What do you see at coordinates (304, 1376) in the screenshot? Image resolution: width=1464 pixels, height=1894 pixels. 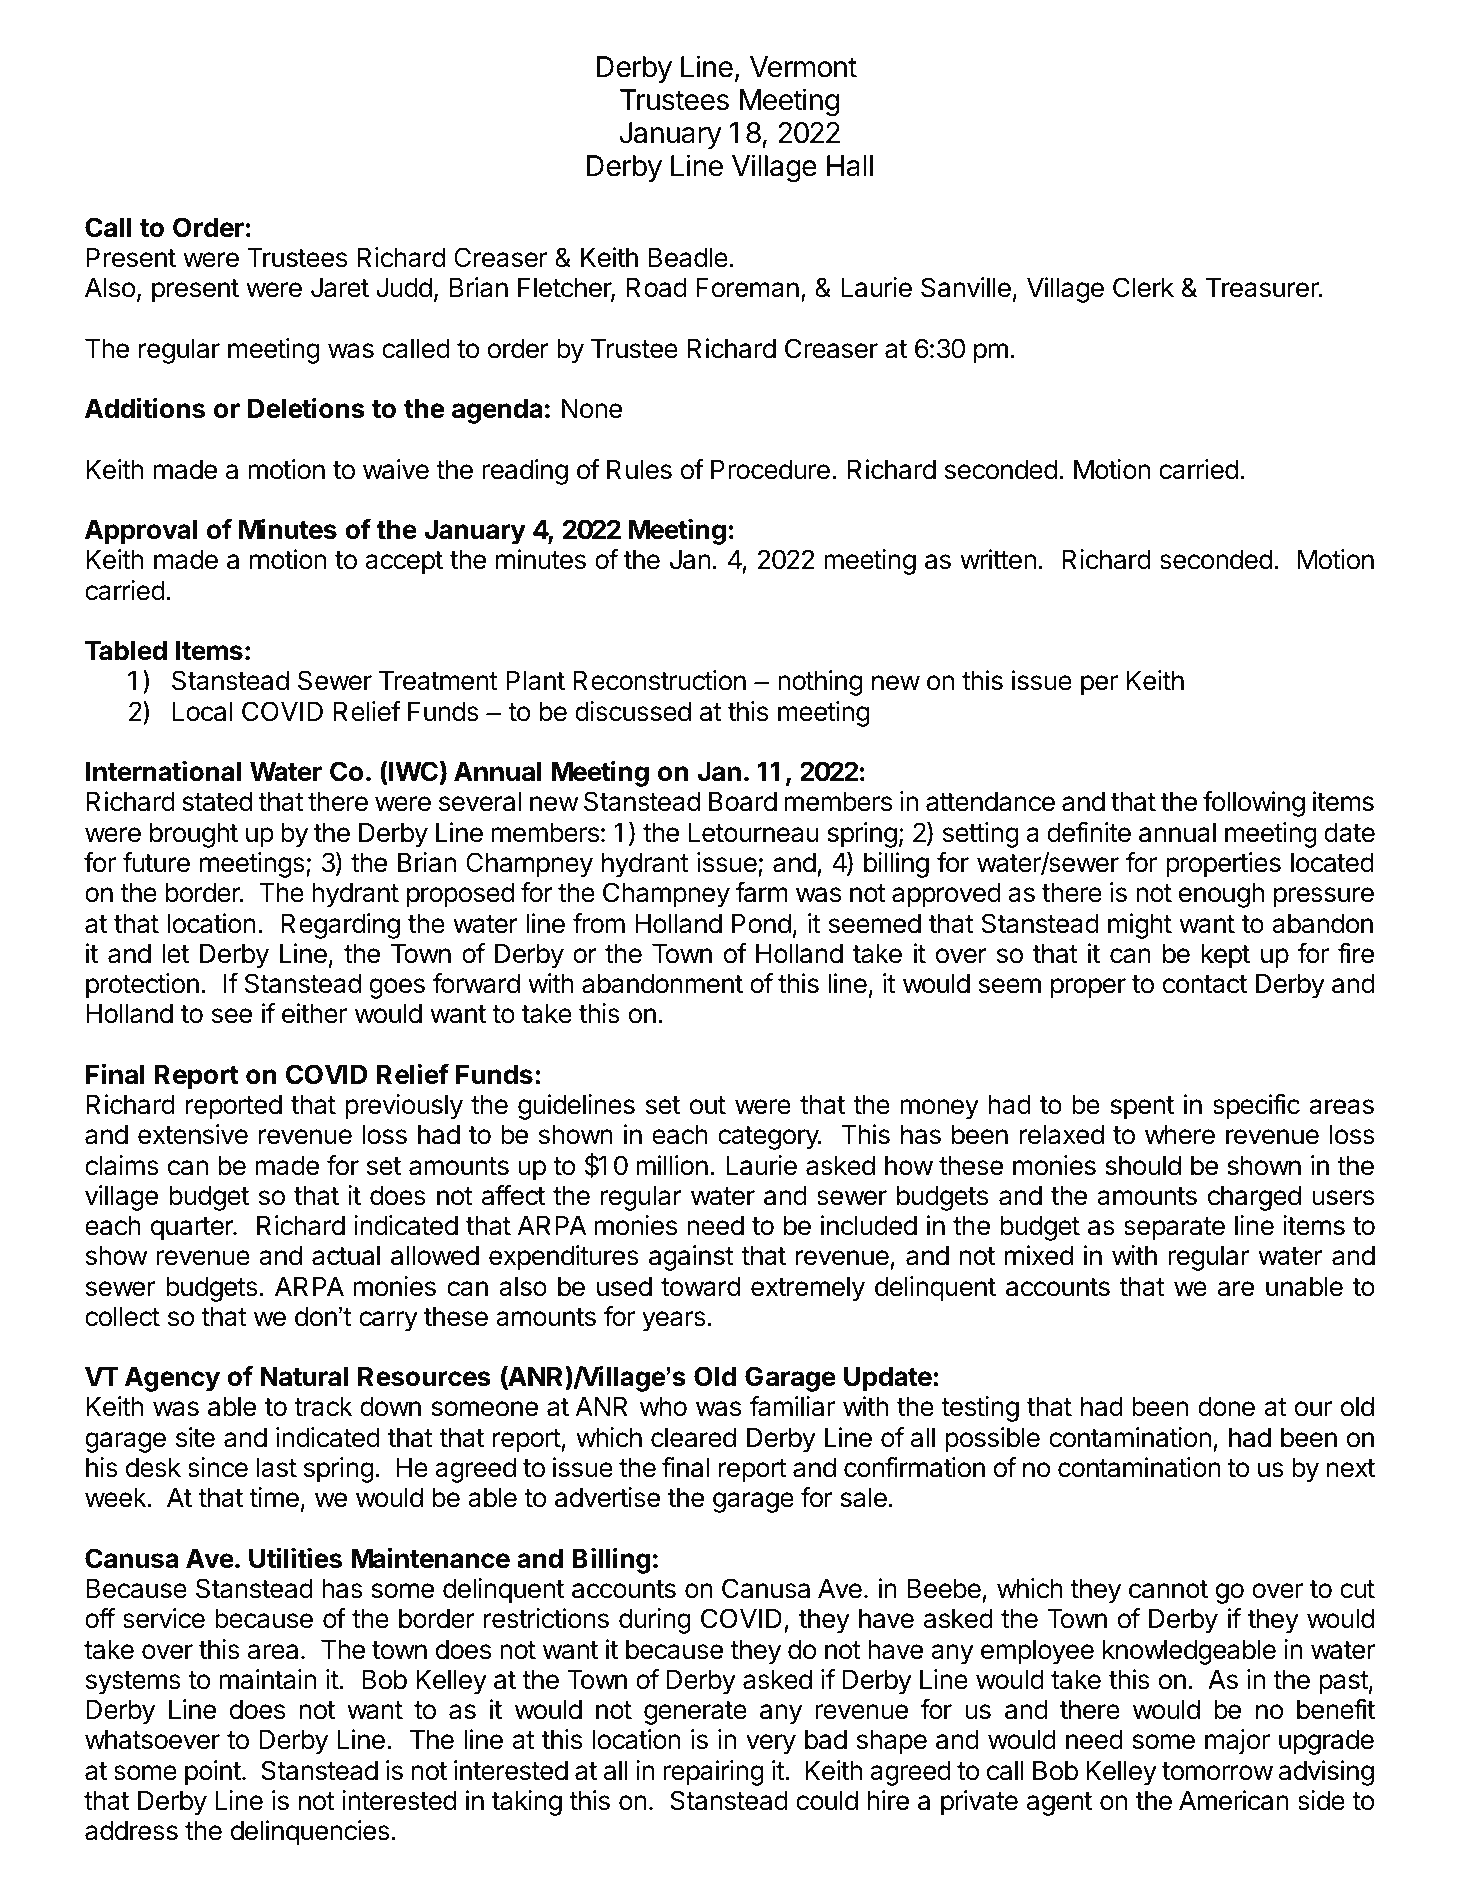 I see `Natural` at bounding box center [304, 1376].
